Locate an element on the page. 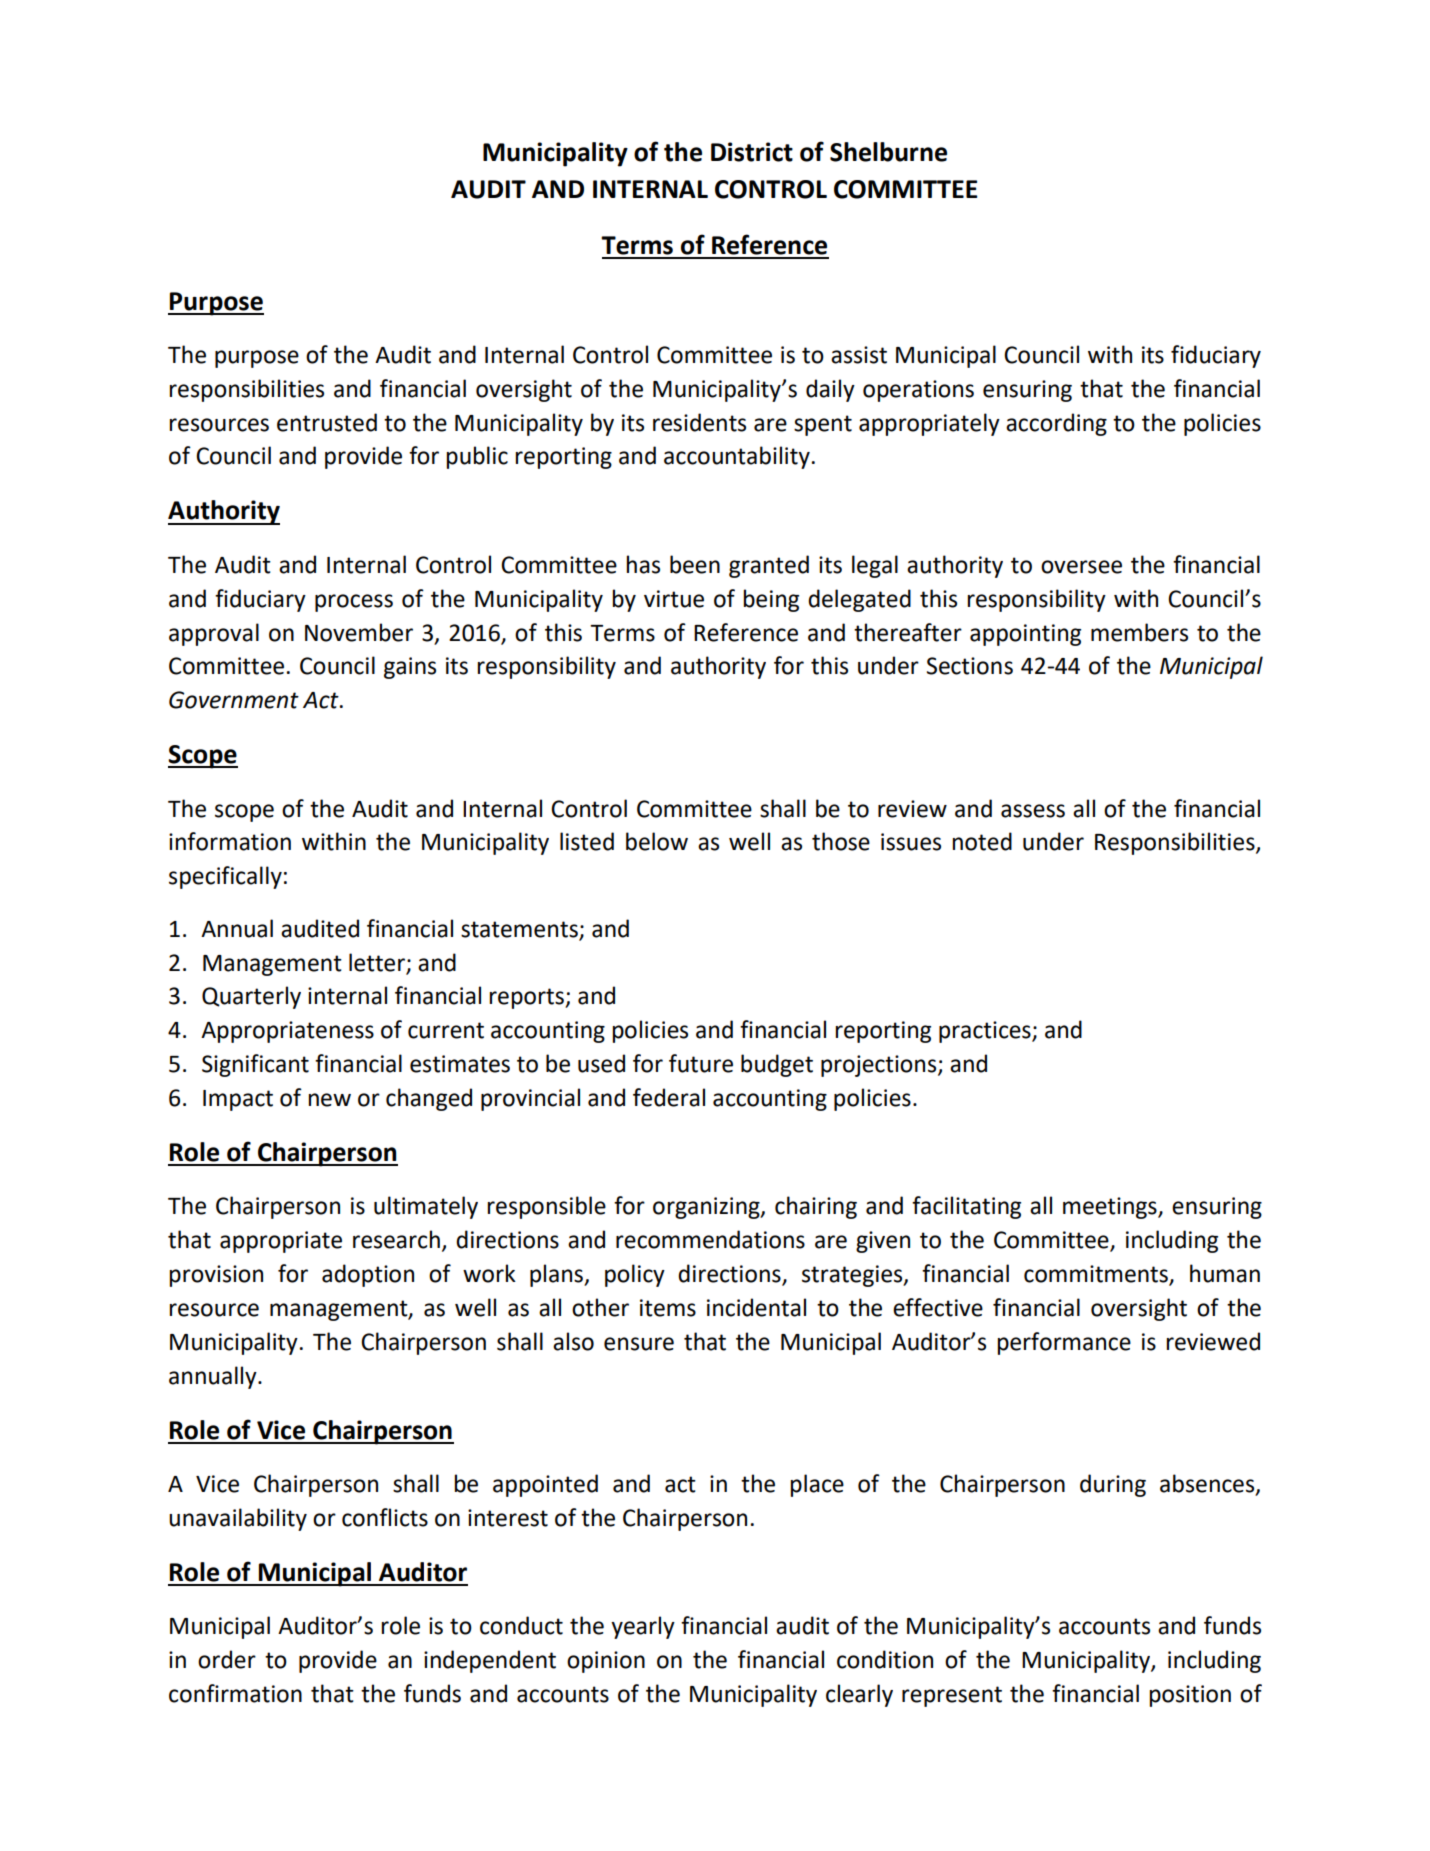  entrusted is located at coordinates (327, 422).
